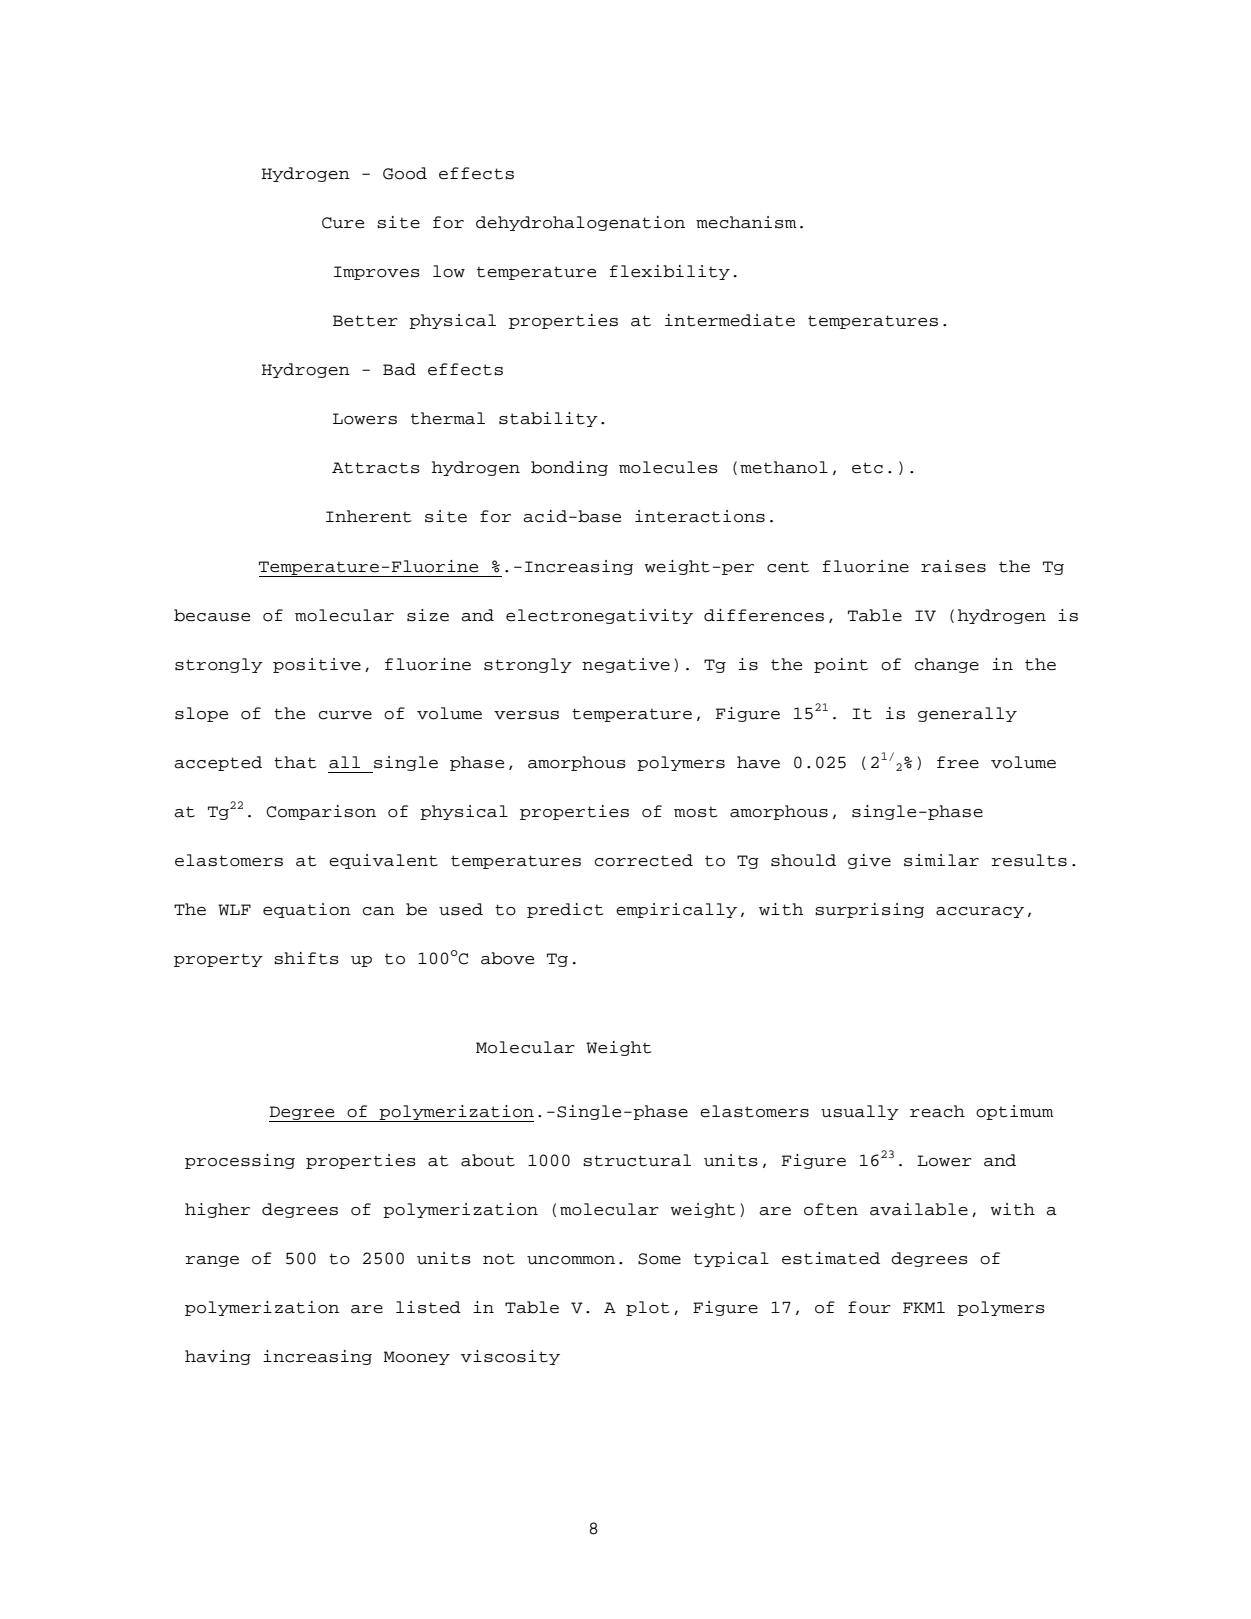  I want to click on flexibility, so click(670, 272).
